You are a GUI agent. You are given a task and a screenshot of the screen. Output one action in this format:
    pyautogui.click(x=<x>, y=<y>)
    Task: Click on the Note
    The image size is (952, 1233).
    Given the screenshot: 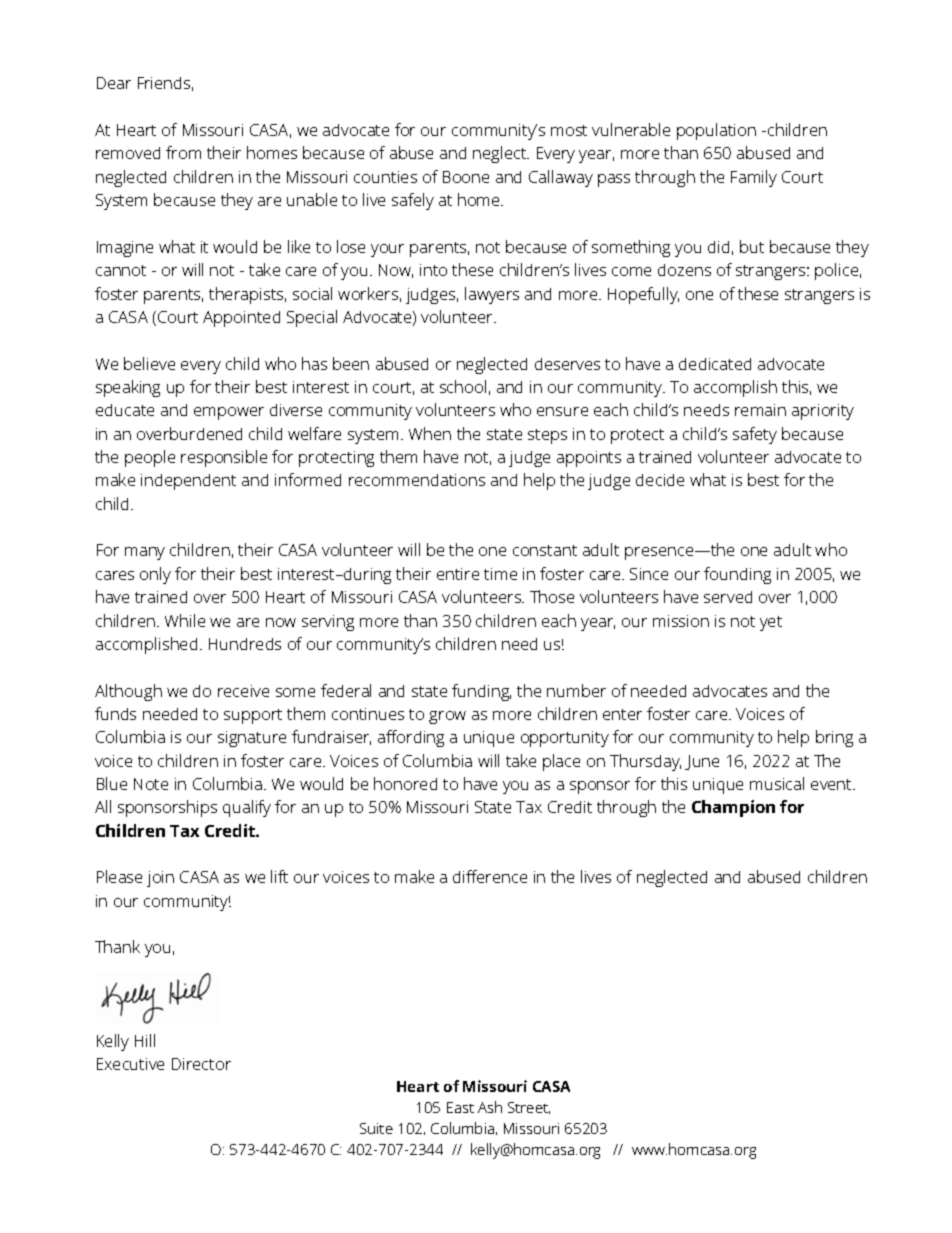 What is the action you would take?
    pyautogui.click(x=151, y=784)
